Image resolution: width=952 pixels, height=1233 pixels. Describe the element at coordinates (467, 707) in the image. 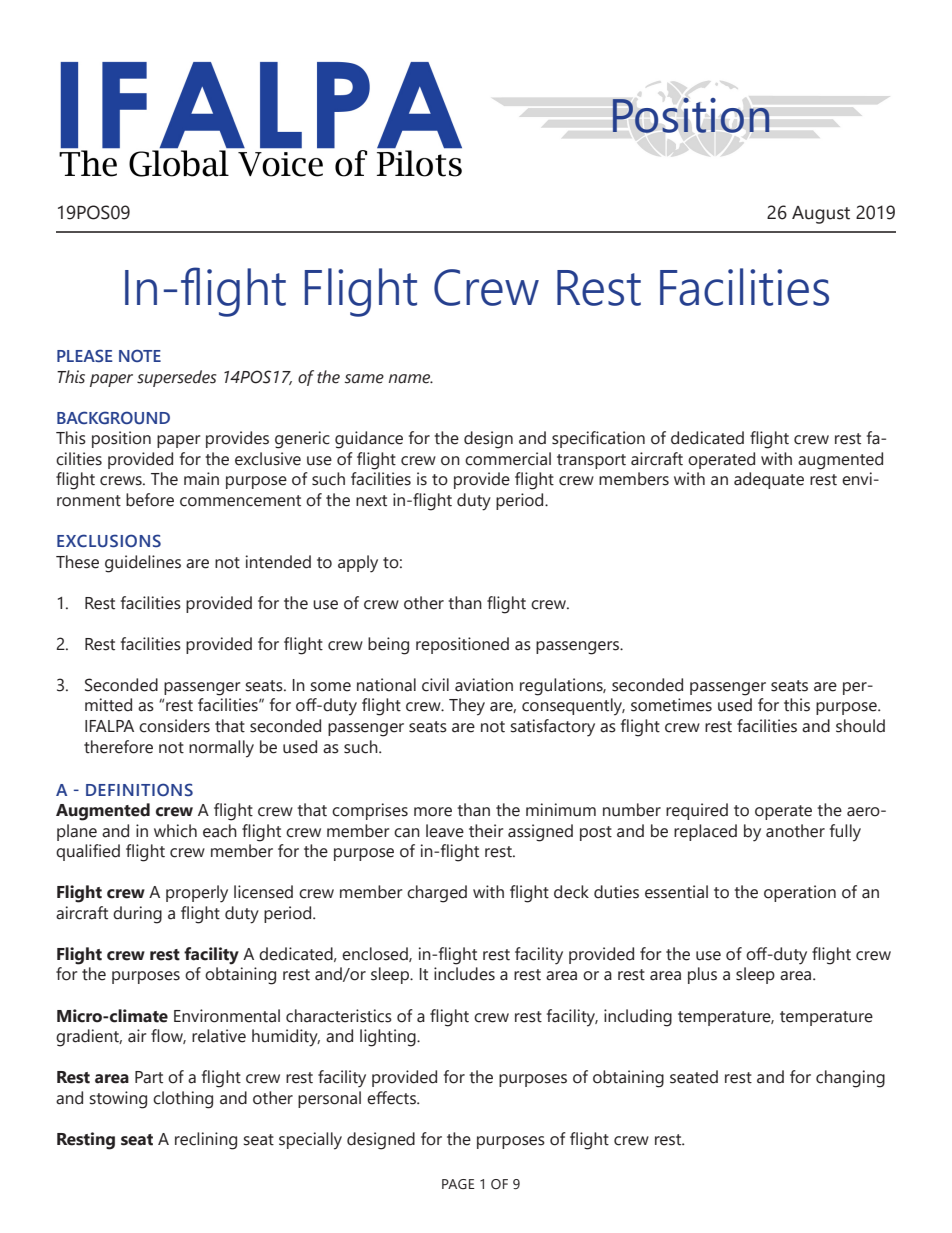

I see `They` at that location.
